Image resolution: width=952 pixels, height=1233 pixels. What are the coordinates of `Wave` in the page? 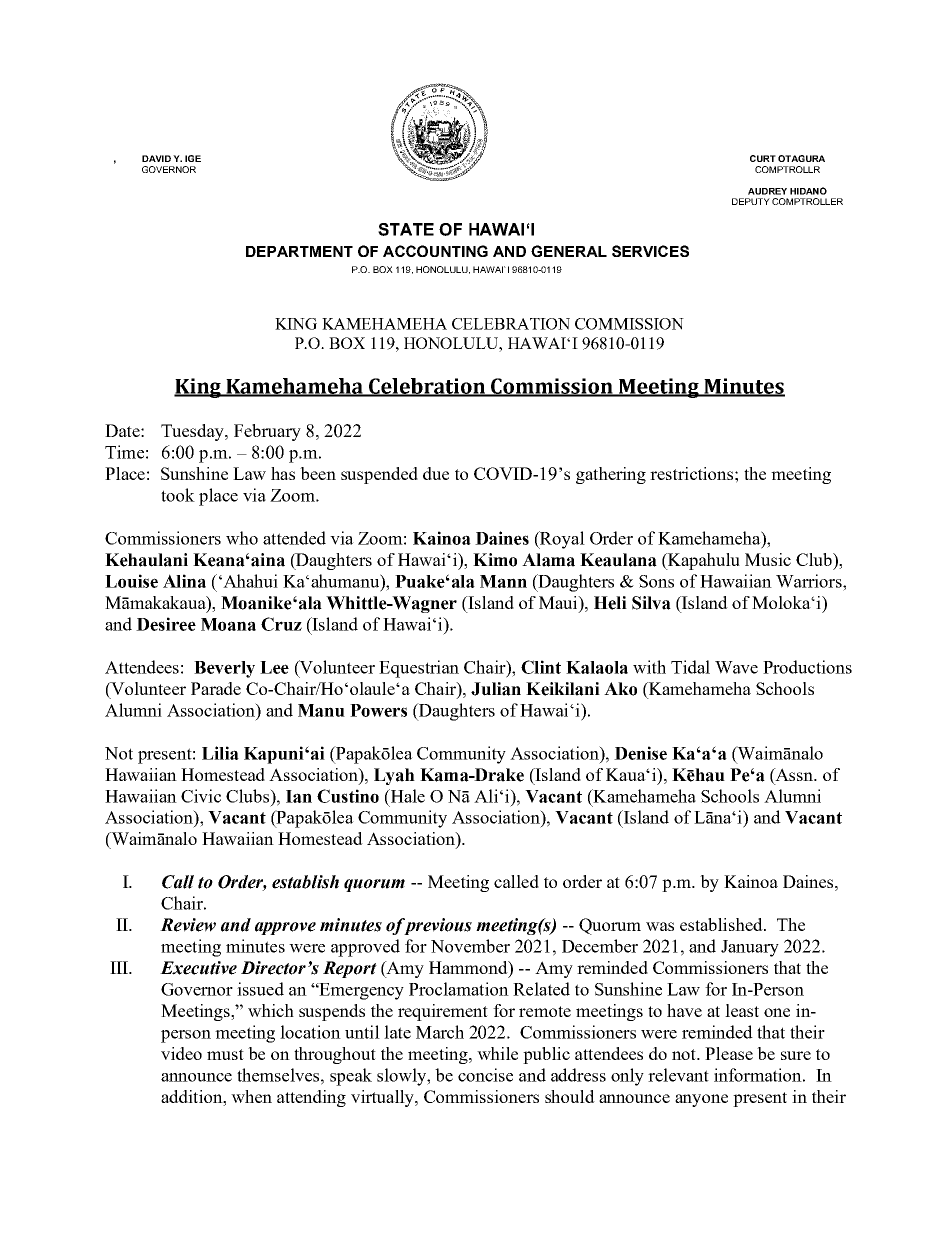 It's located at (736, 667).
